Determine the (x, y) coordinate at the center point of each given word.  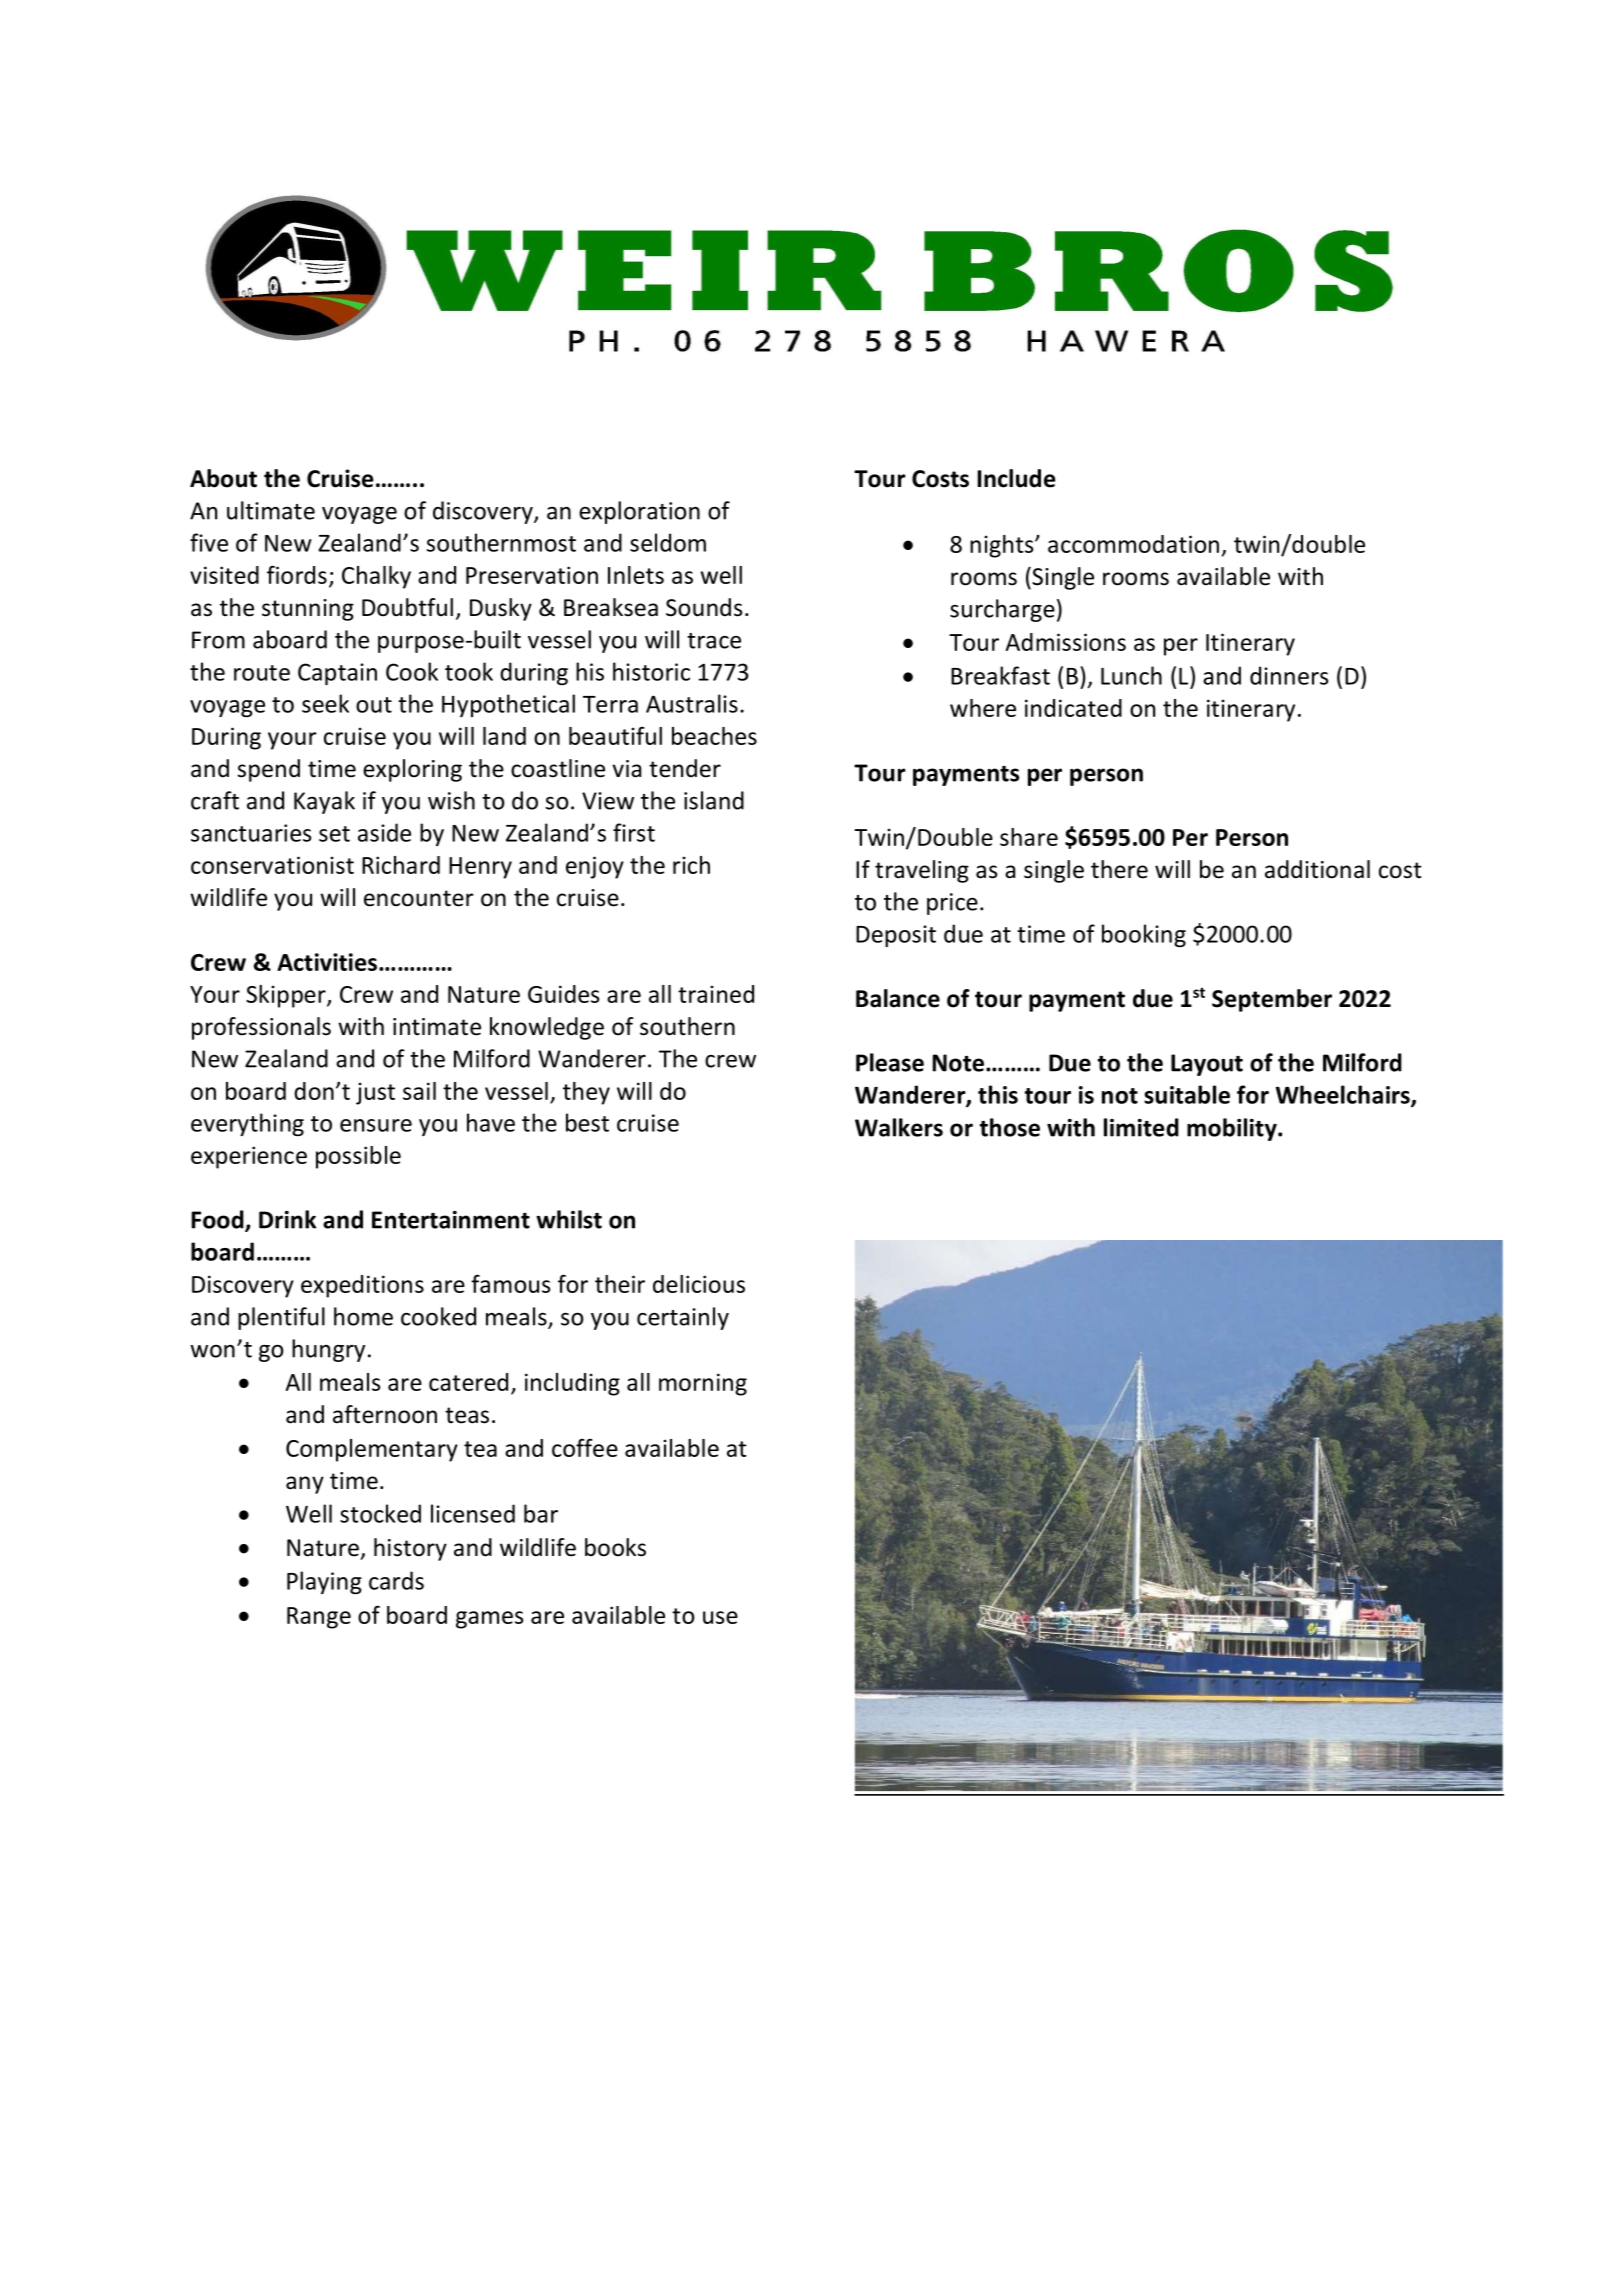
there (1119, 869)
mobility (1233, 1129)
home (363, 1316)
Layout (1207, 1065)
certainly (683, 1318)
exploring (412, 770)
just (375, 1093)
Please (890, 1062)
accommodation (1133, 544)
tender (685, 768)
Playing (324, 1582)
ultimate (271, 510)
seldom (668, 542)
